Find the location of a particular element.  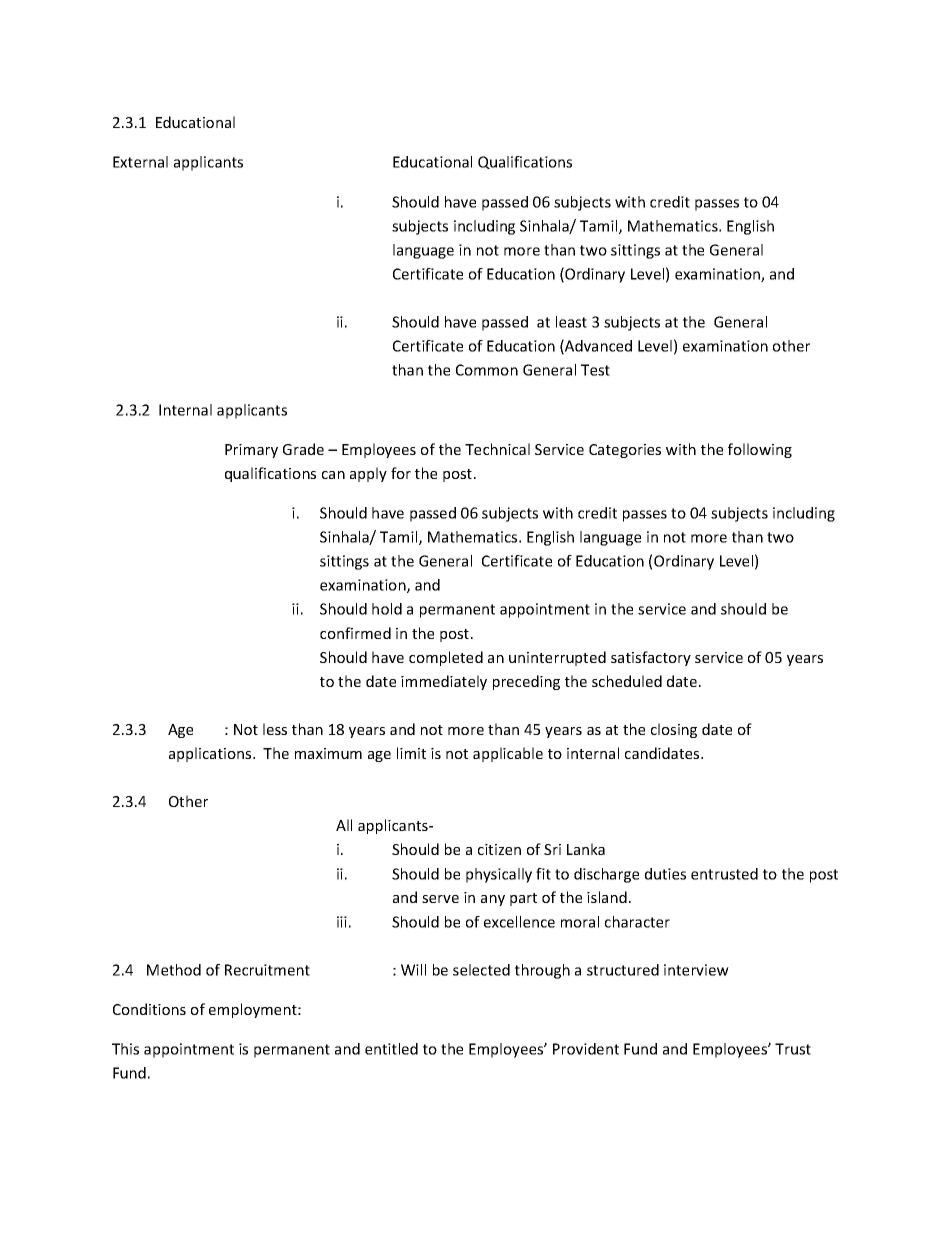

hold is located at coordinates (387, 609).
